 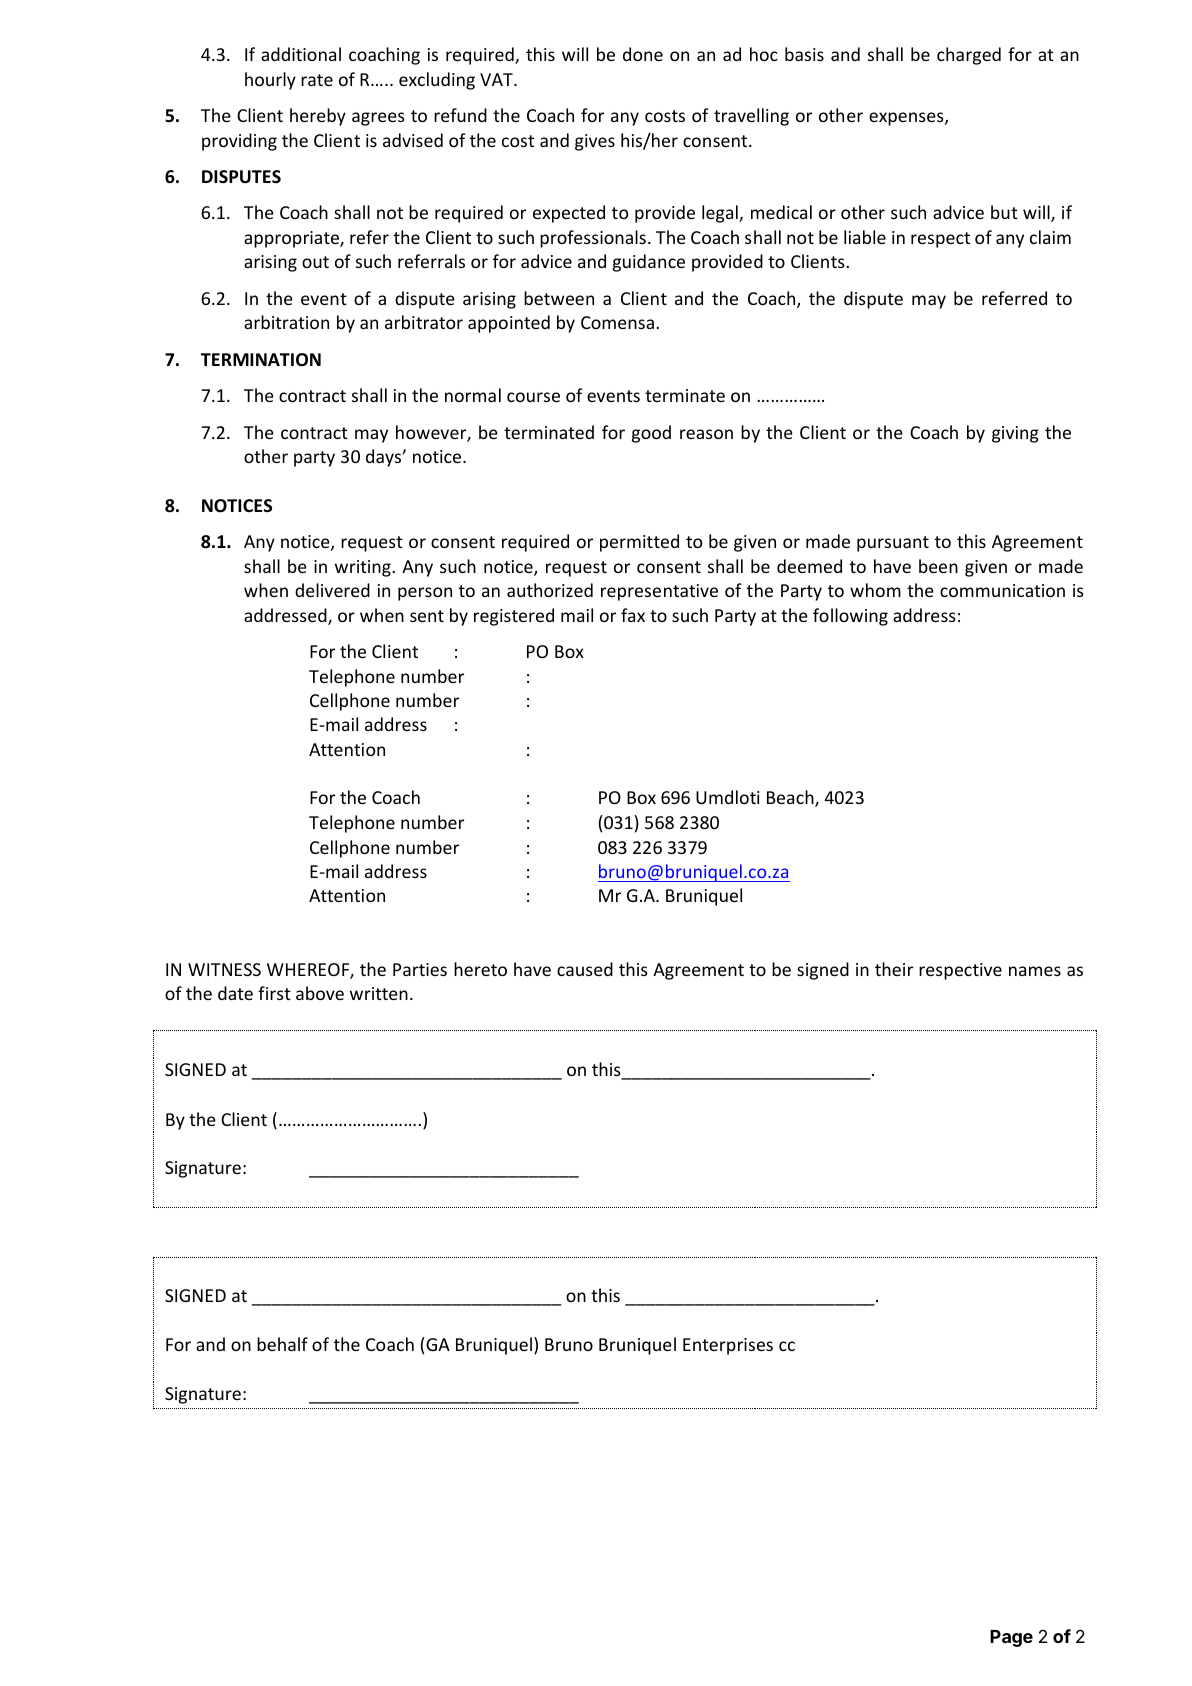 I want to click on their, so click(x=894, y=969).
